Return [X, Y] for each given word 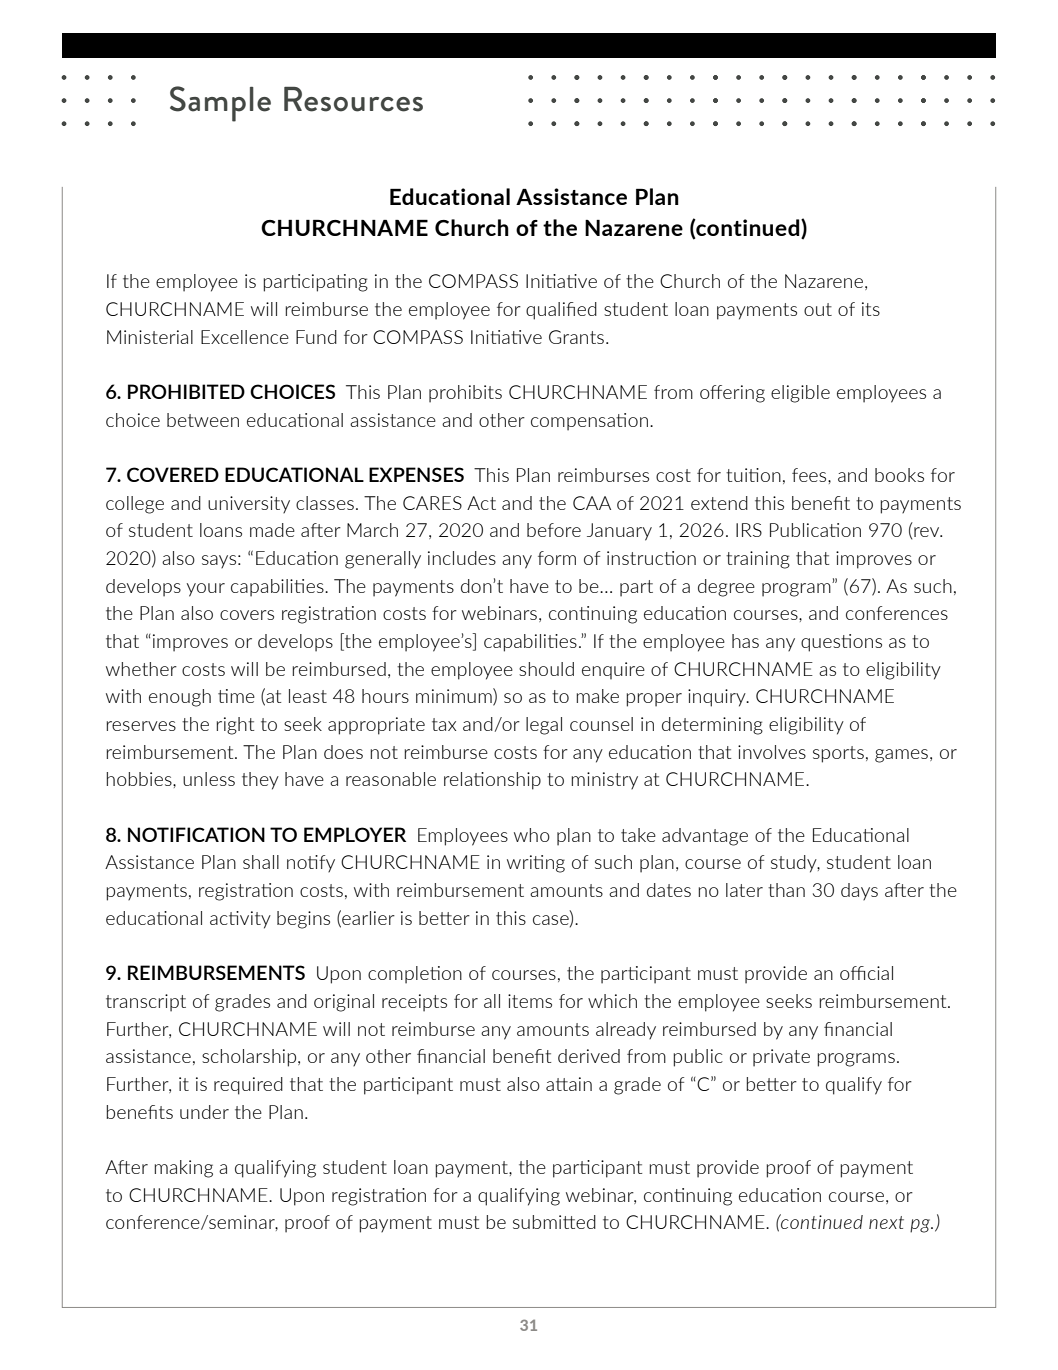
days [859, 891]
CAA [592, 503]
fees [810, 475]
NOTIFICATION [196, 834]
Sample [220, 104]
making [183, 1169]
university [249, 504]
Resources [353, 99]
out [818, 309]
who [532, 835]
